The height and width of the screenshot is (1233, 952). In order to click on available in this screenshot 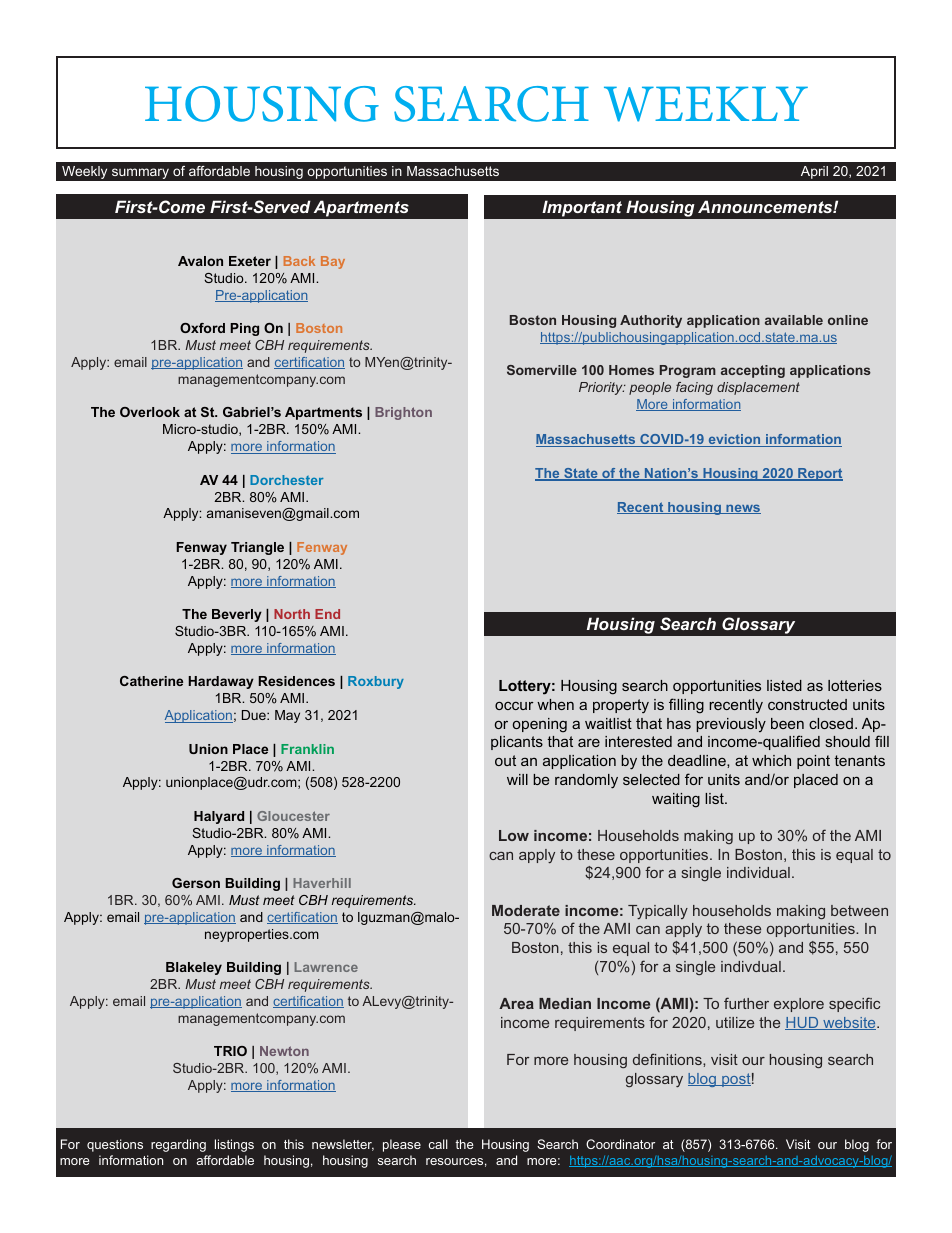, I will do `click(794, 320)`.
